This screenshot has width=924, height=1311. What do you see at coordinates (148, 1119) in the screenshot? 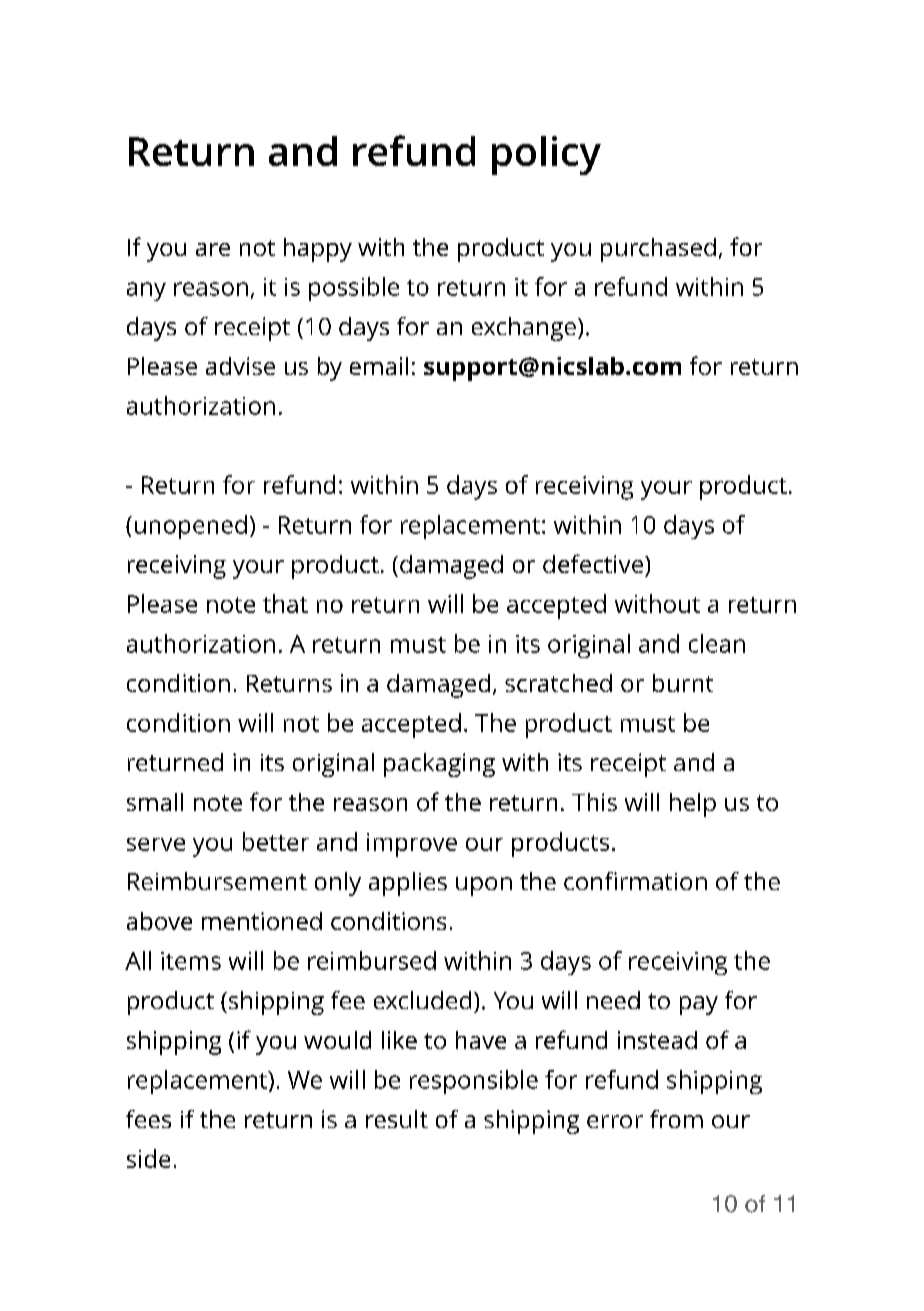
I see `fees` at bounding box center [148, 1119].
